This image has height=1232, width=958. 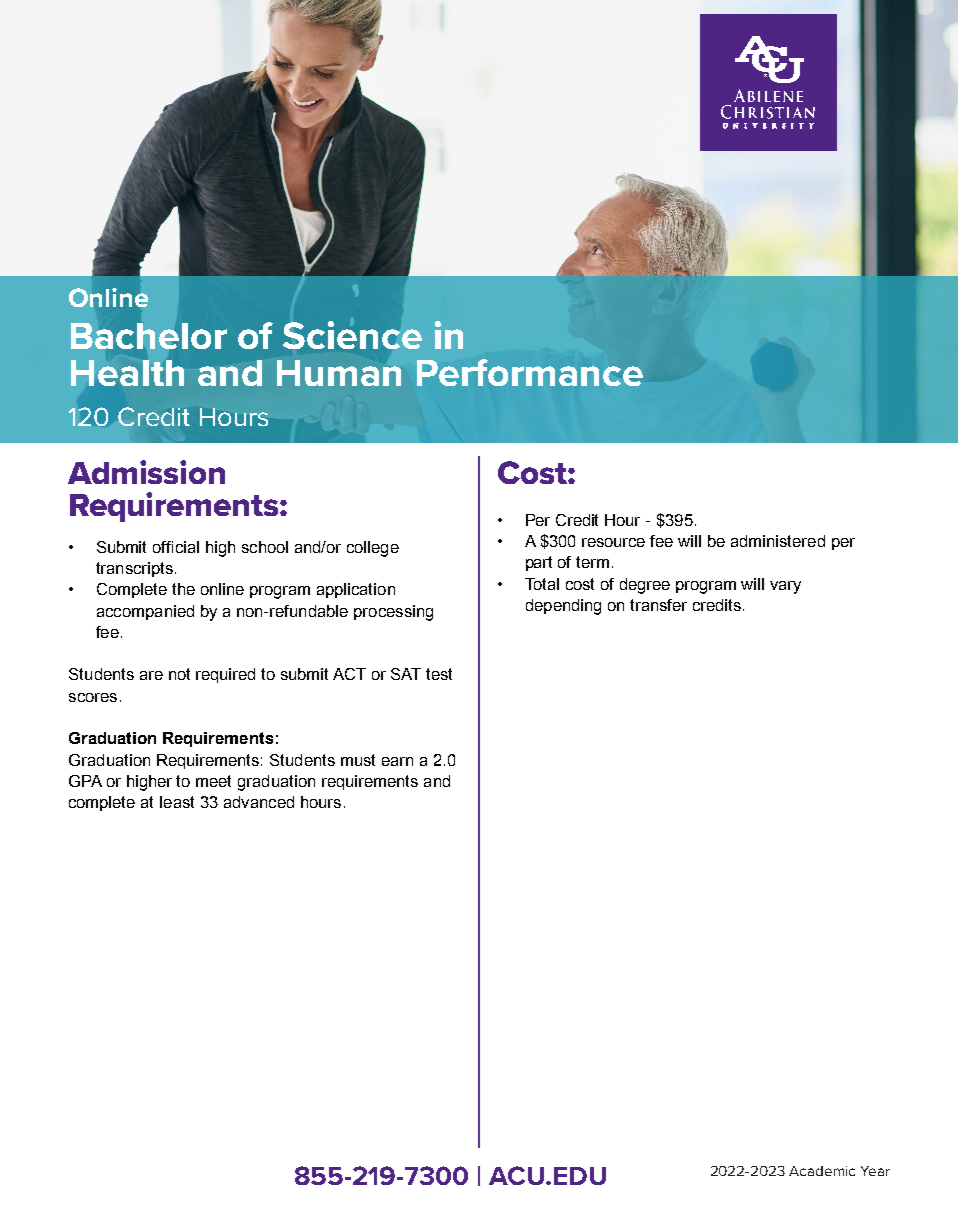 I want to click on earn, so click(x=397, y=761).
